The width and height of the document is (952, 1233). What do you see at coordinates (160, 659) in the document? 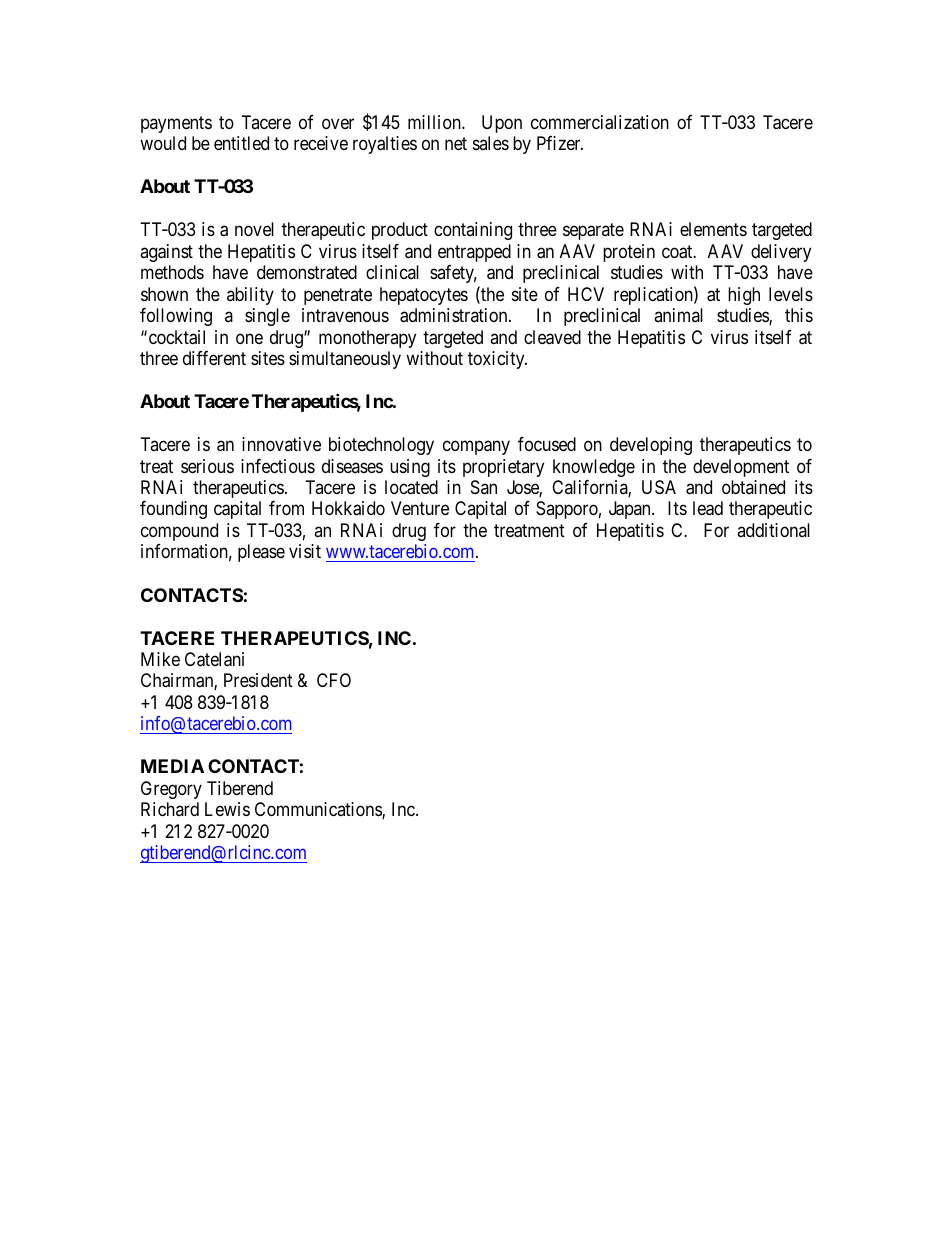
I see `Mike` at bounding box center [160, 659].
